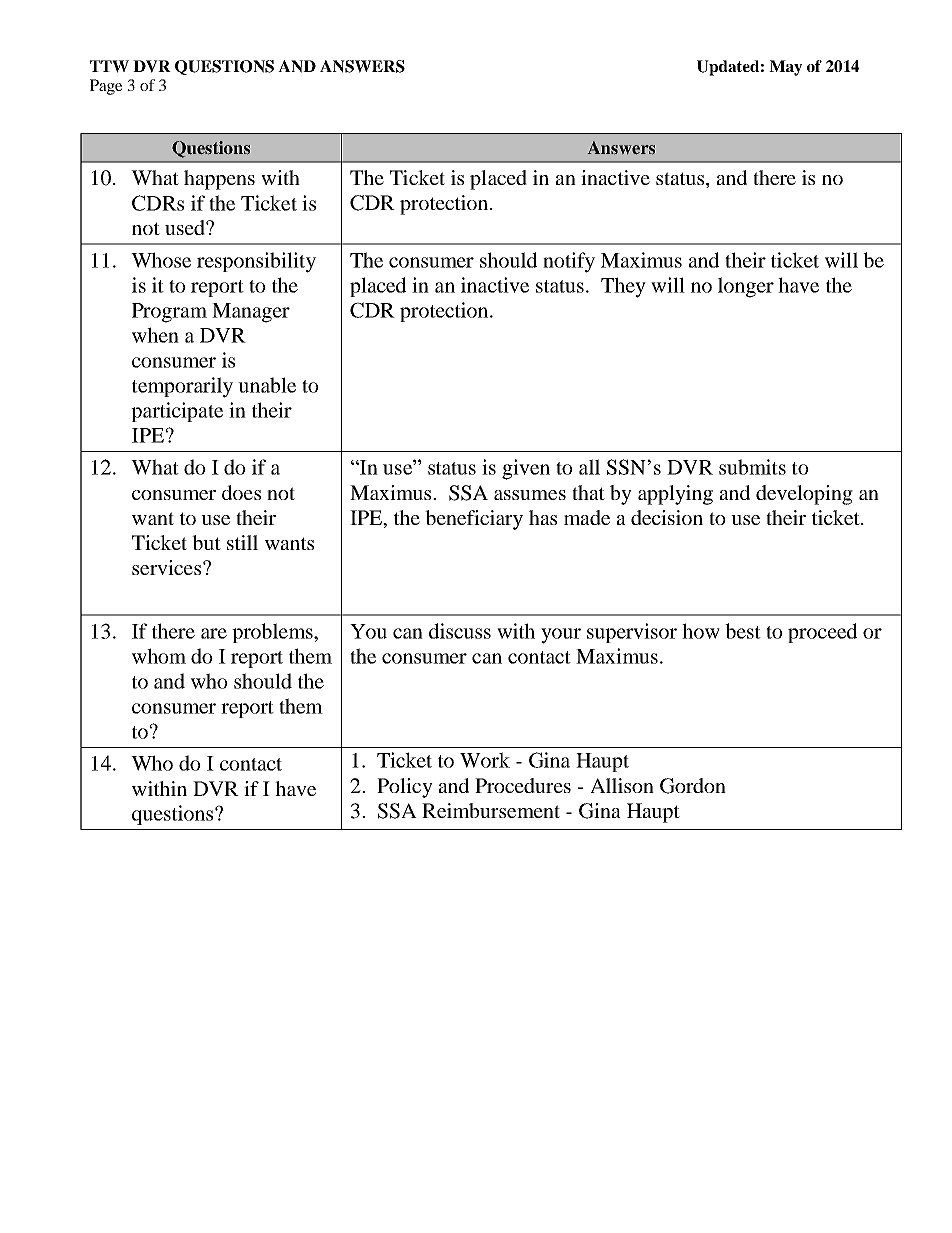  I want to click on given, so click(526, 469).
